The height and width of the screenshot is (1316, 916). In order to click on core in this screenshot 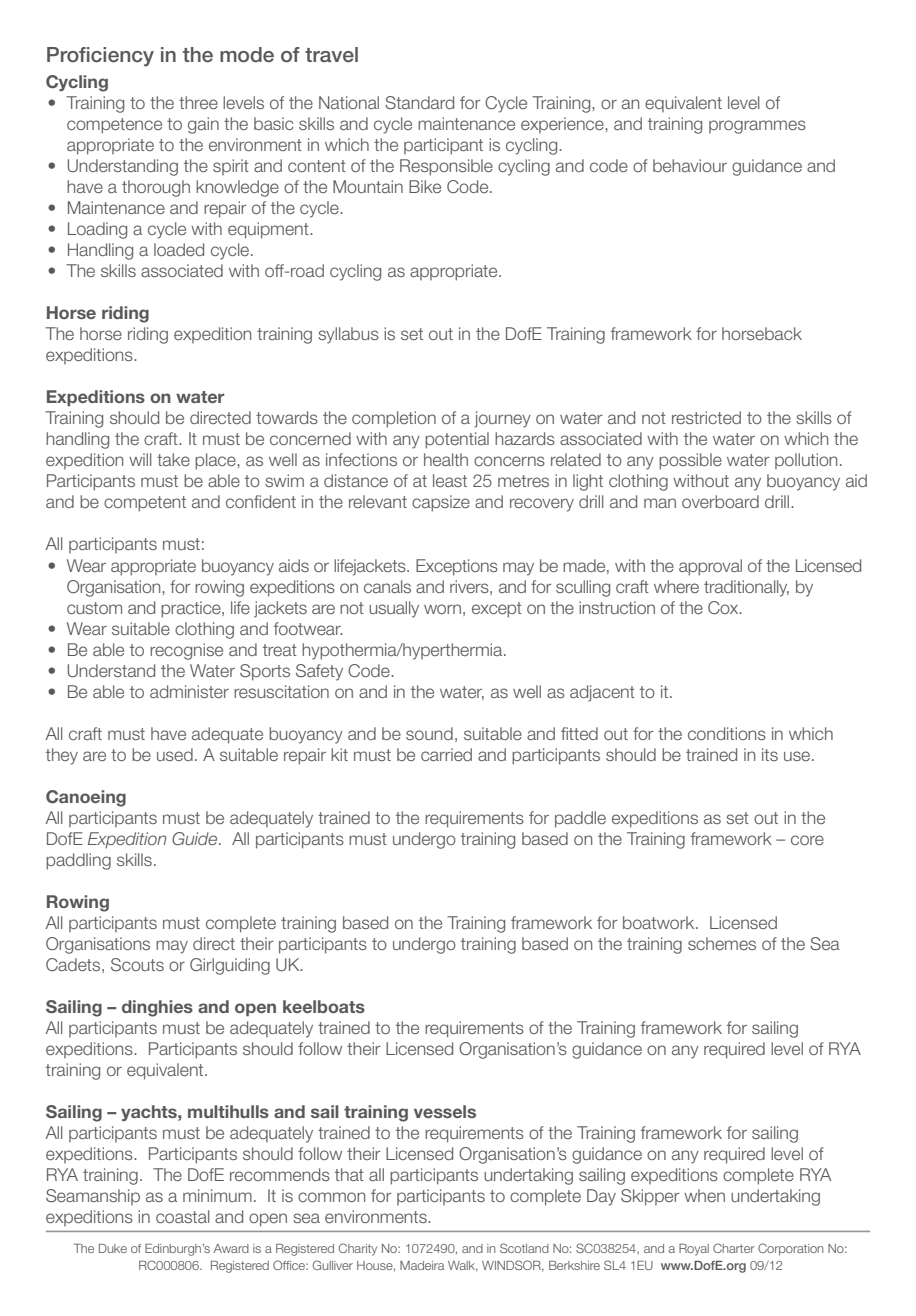, I will do `click(807, 840)`.
